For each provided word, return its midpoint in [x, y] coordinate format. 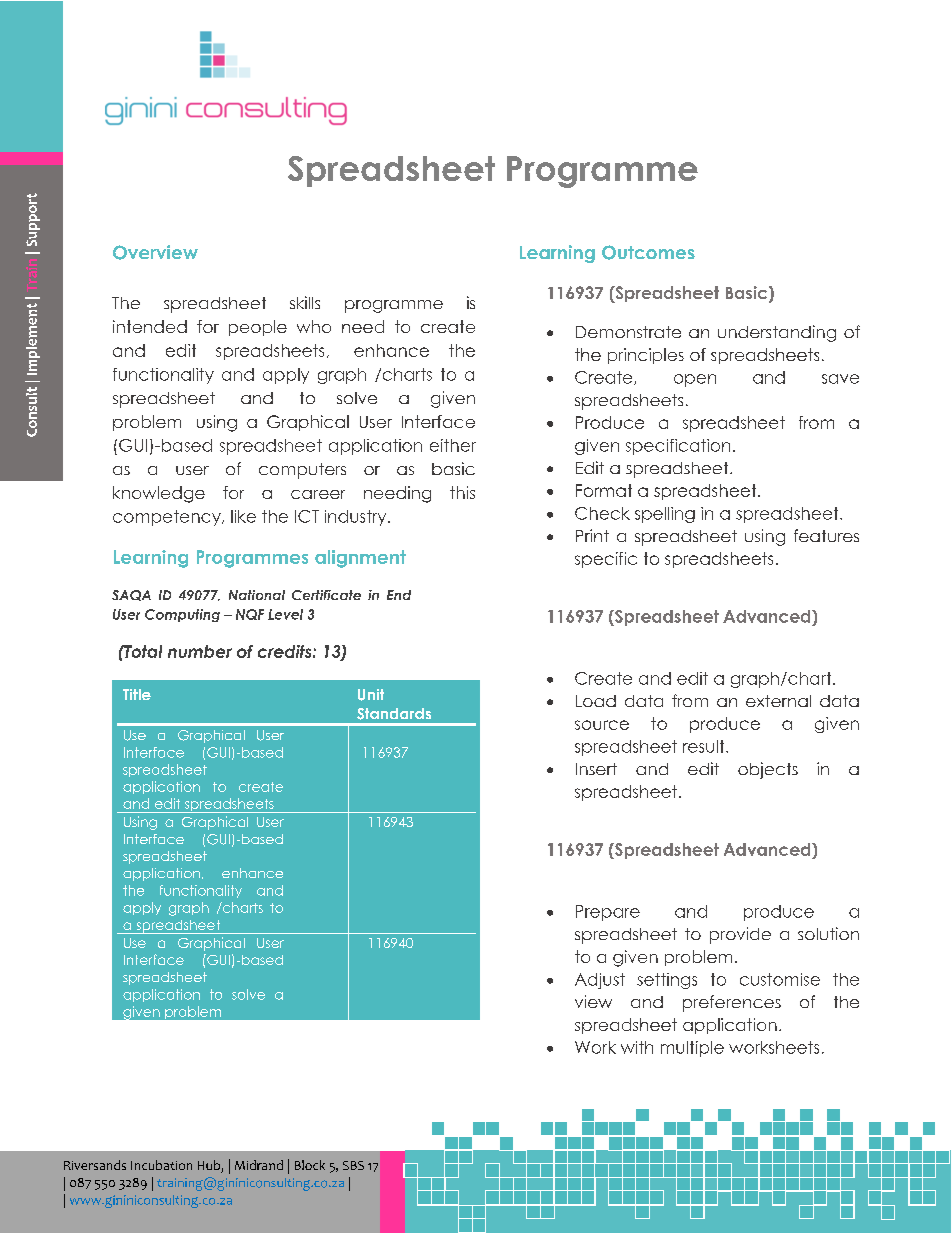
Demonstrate [628, 332]
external [778, 701]
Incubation [161, 1165]
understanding [777, 333]
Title [137, 694]
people [258, 328]
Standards [394, 714]
